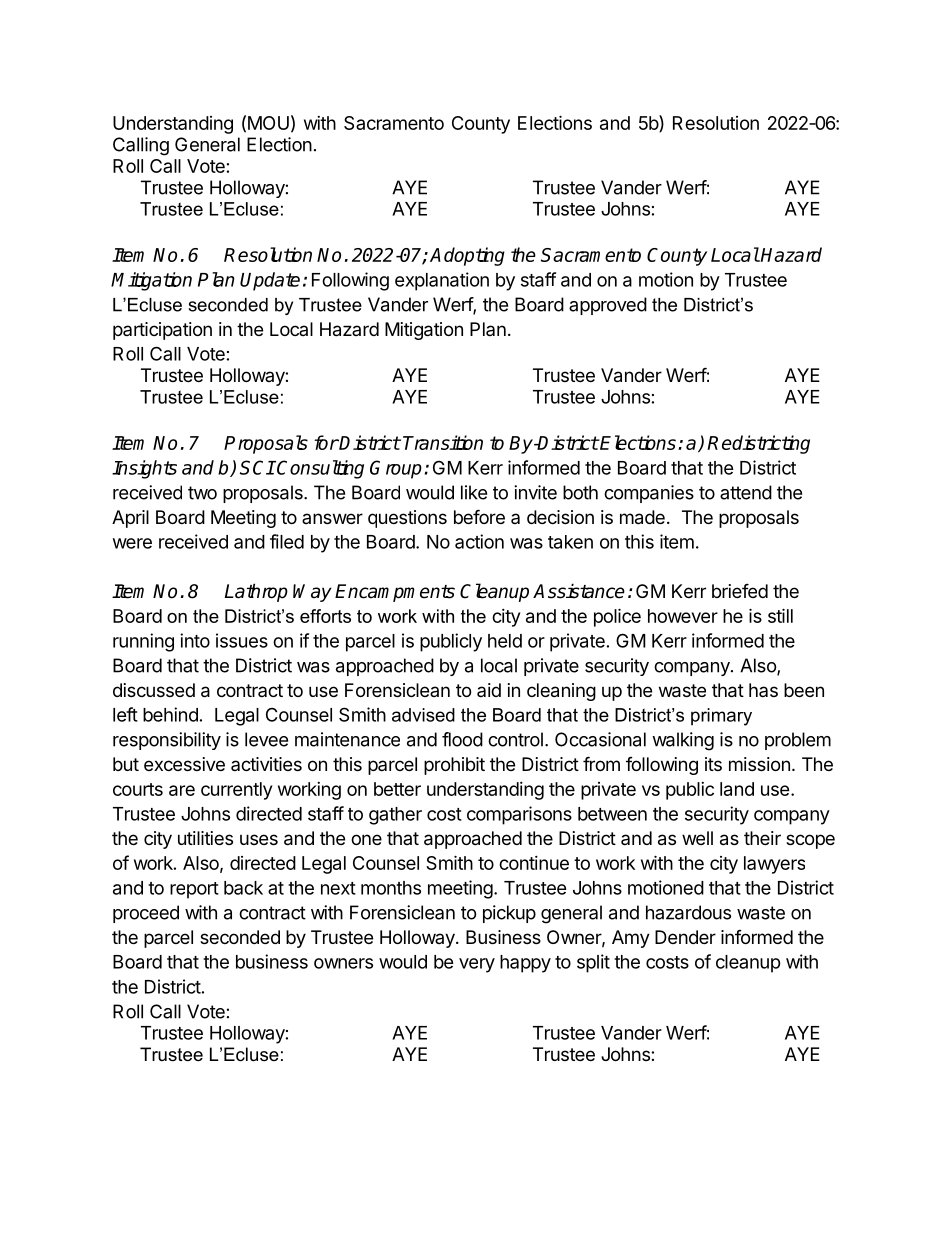  Describe the element at coordinates (631, 939) in the page. I see `Amy` at that location.
